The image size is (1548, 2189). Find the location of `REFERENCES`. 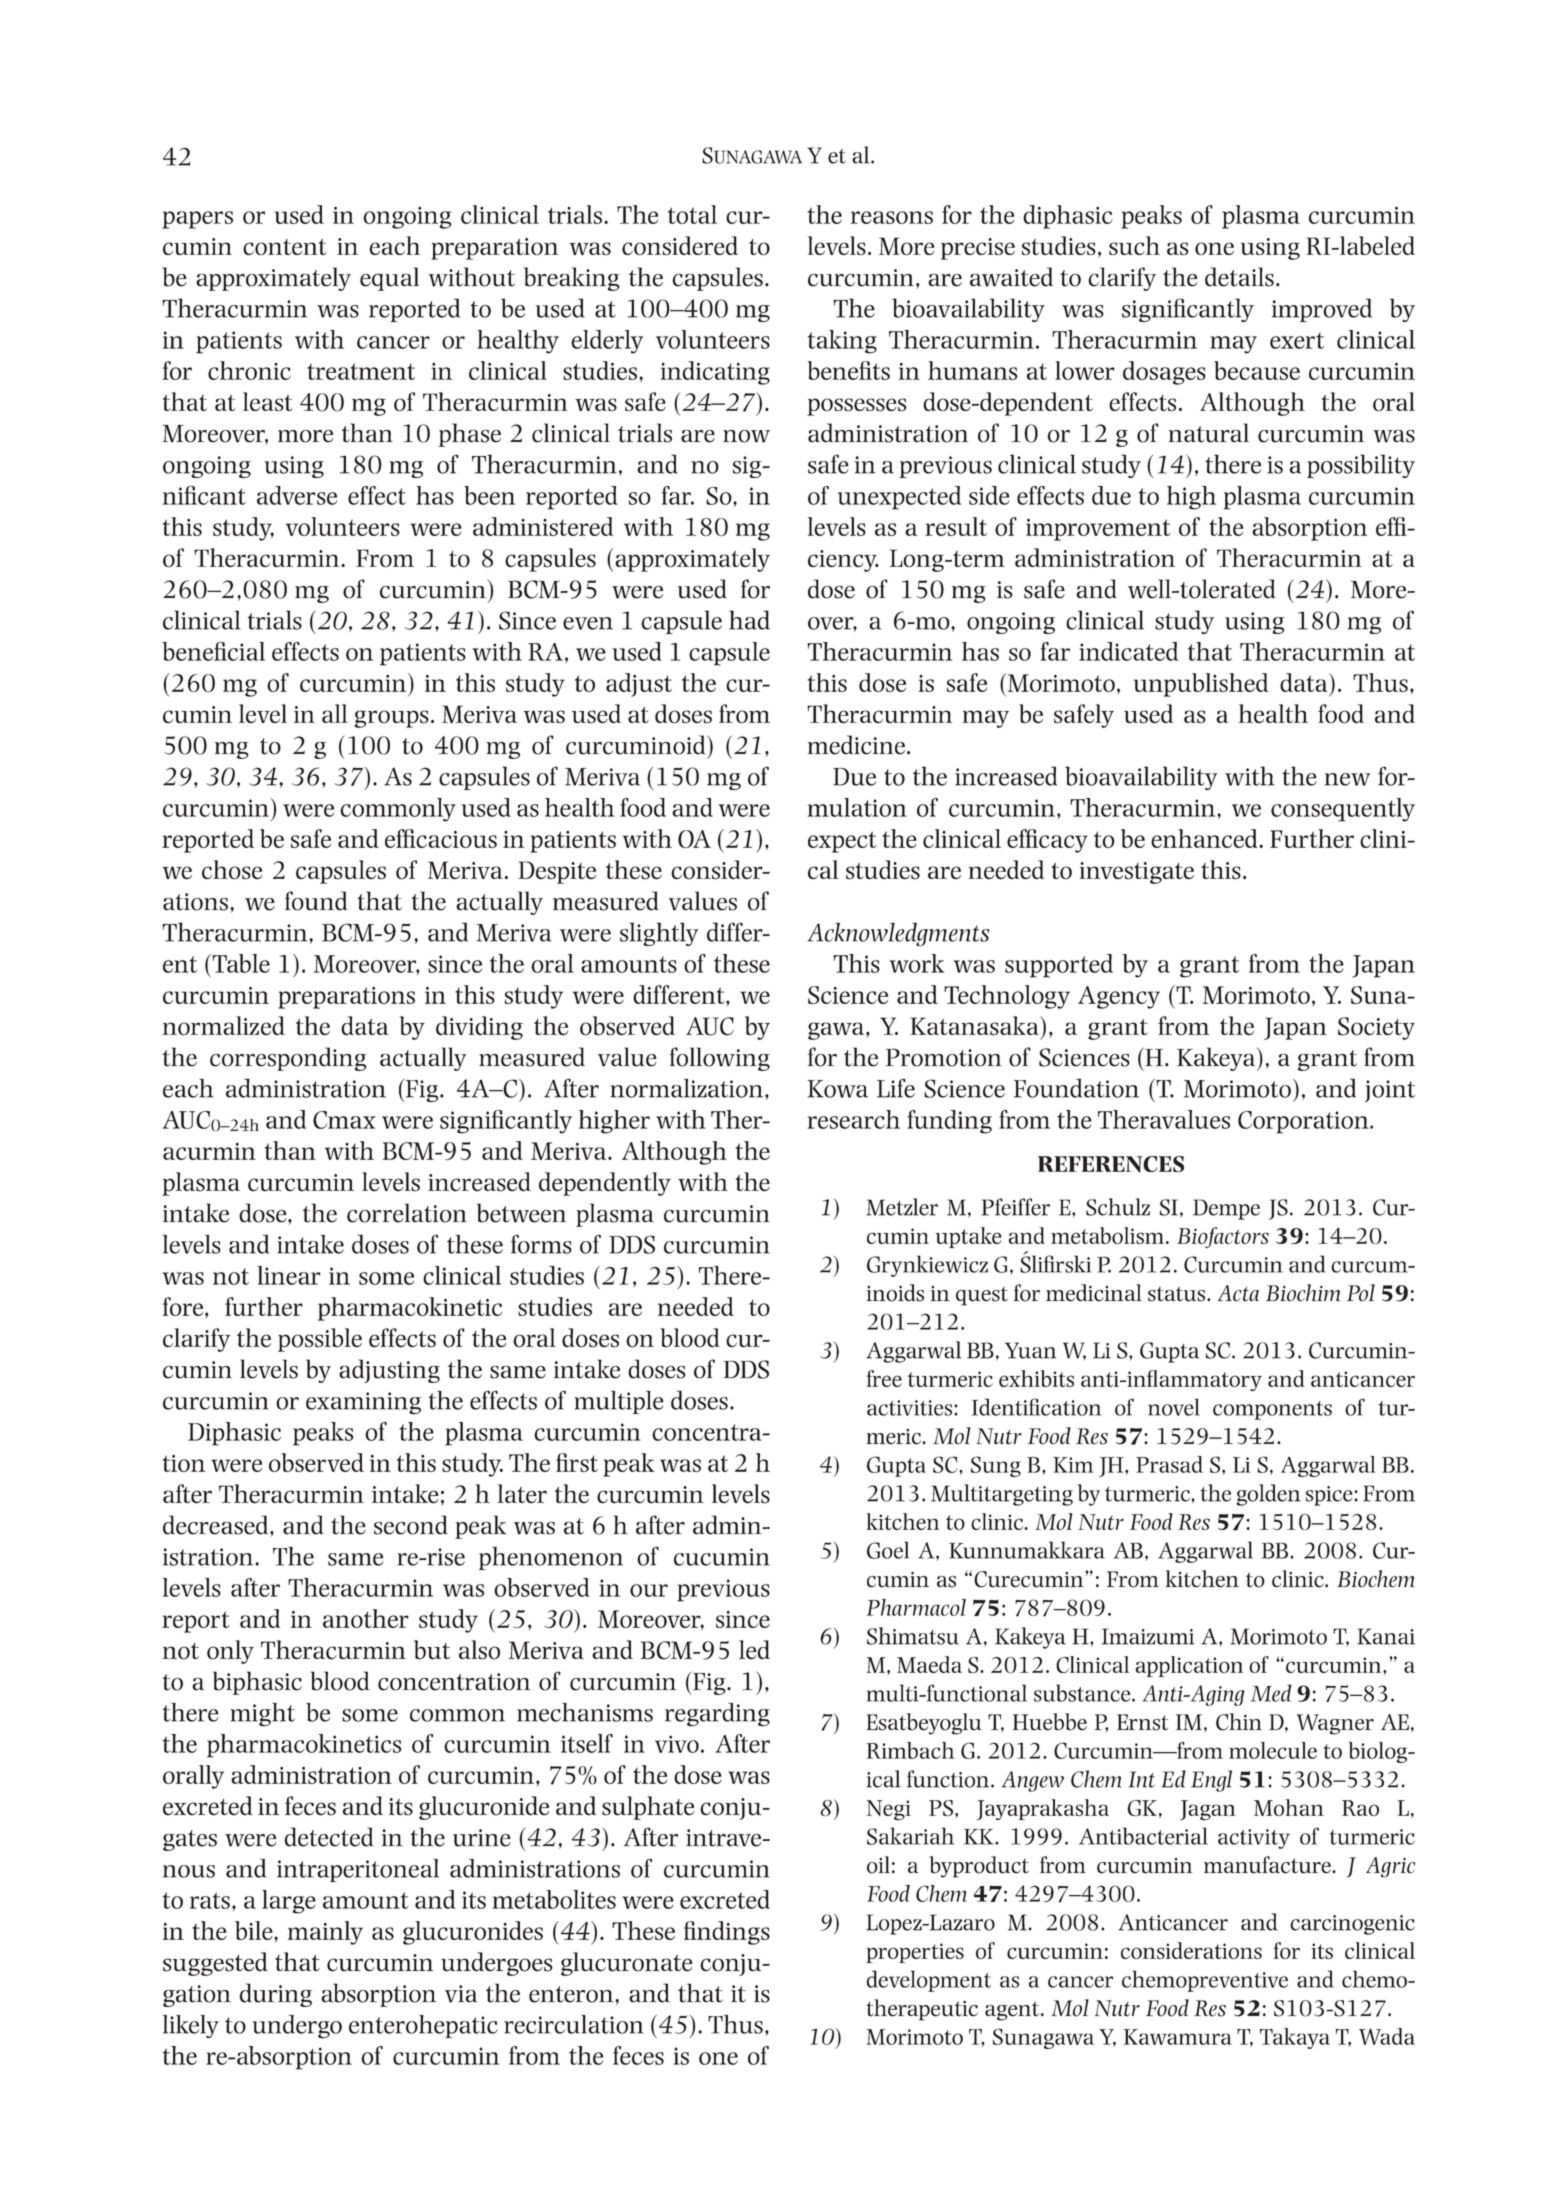

REFERENCES is located at coordinates (1111, 1164).
